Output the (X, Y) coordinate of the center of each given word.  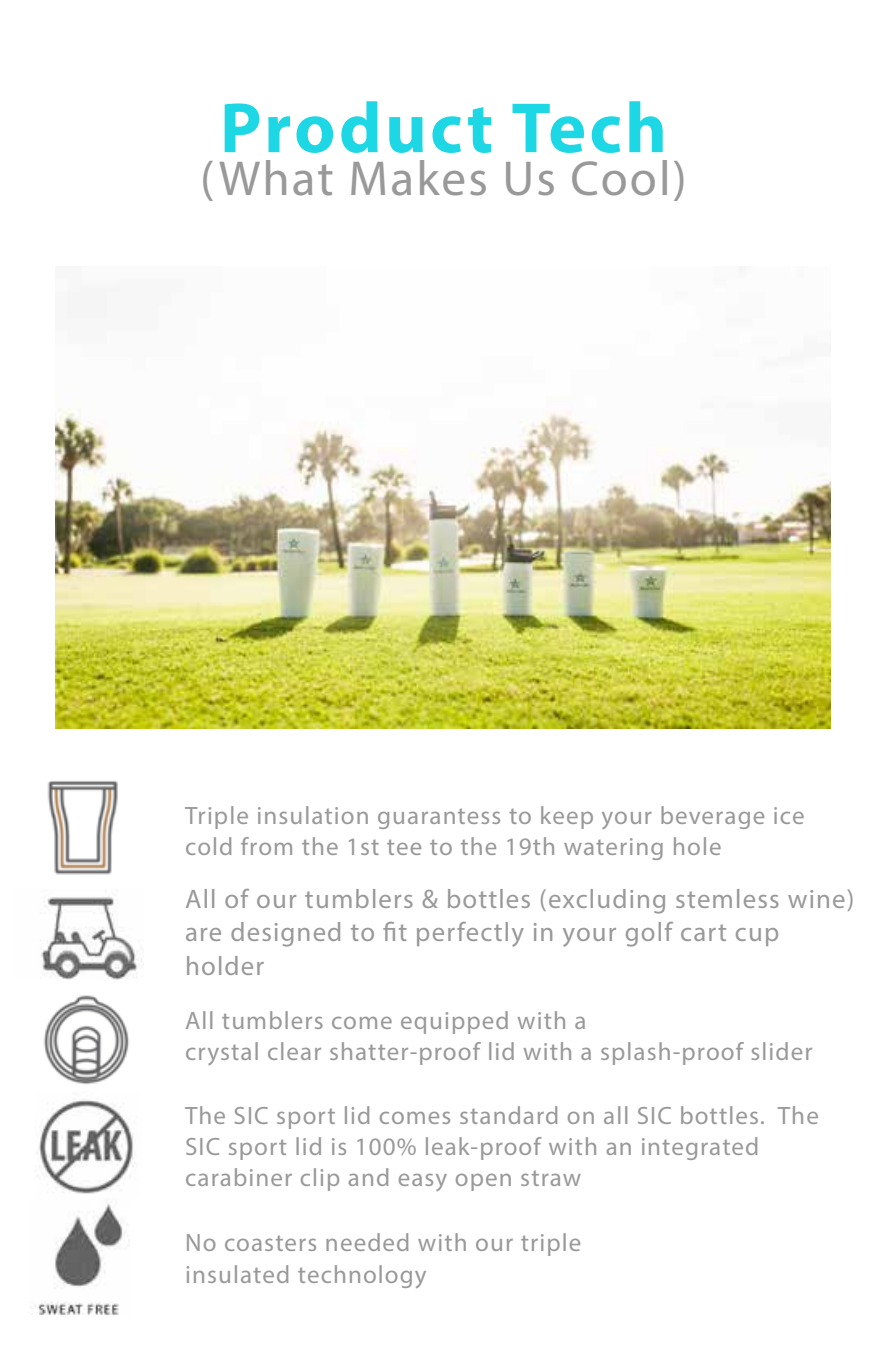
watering (613, 849)
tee (404, 847)
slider (782, 1051)
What (276, 178)
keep (567, 817)
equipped (454, 1022)
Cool (619, 178)
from (266, 846)
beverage (712, 817)
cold (208, 846)
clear (294, 1051)
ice (789, 815)
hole (697, 846)
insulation (313, 815)
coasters (270, 1243)
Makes (418, 178)
